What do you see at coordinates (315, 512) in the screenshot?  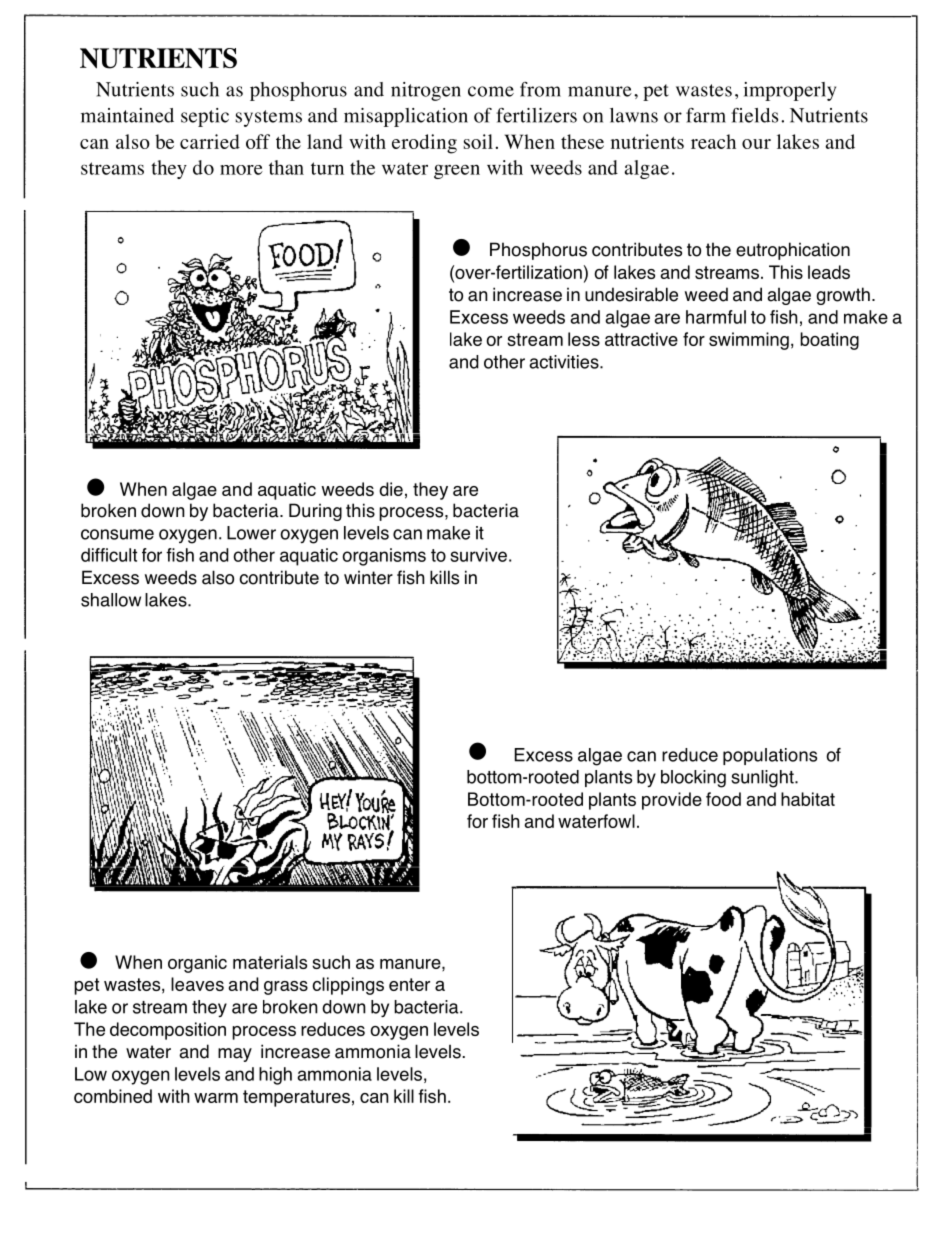 I see `During` at bounding box center [315, 512].
